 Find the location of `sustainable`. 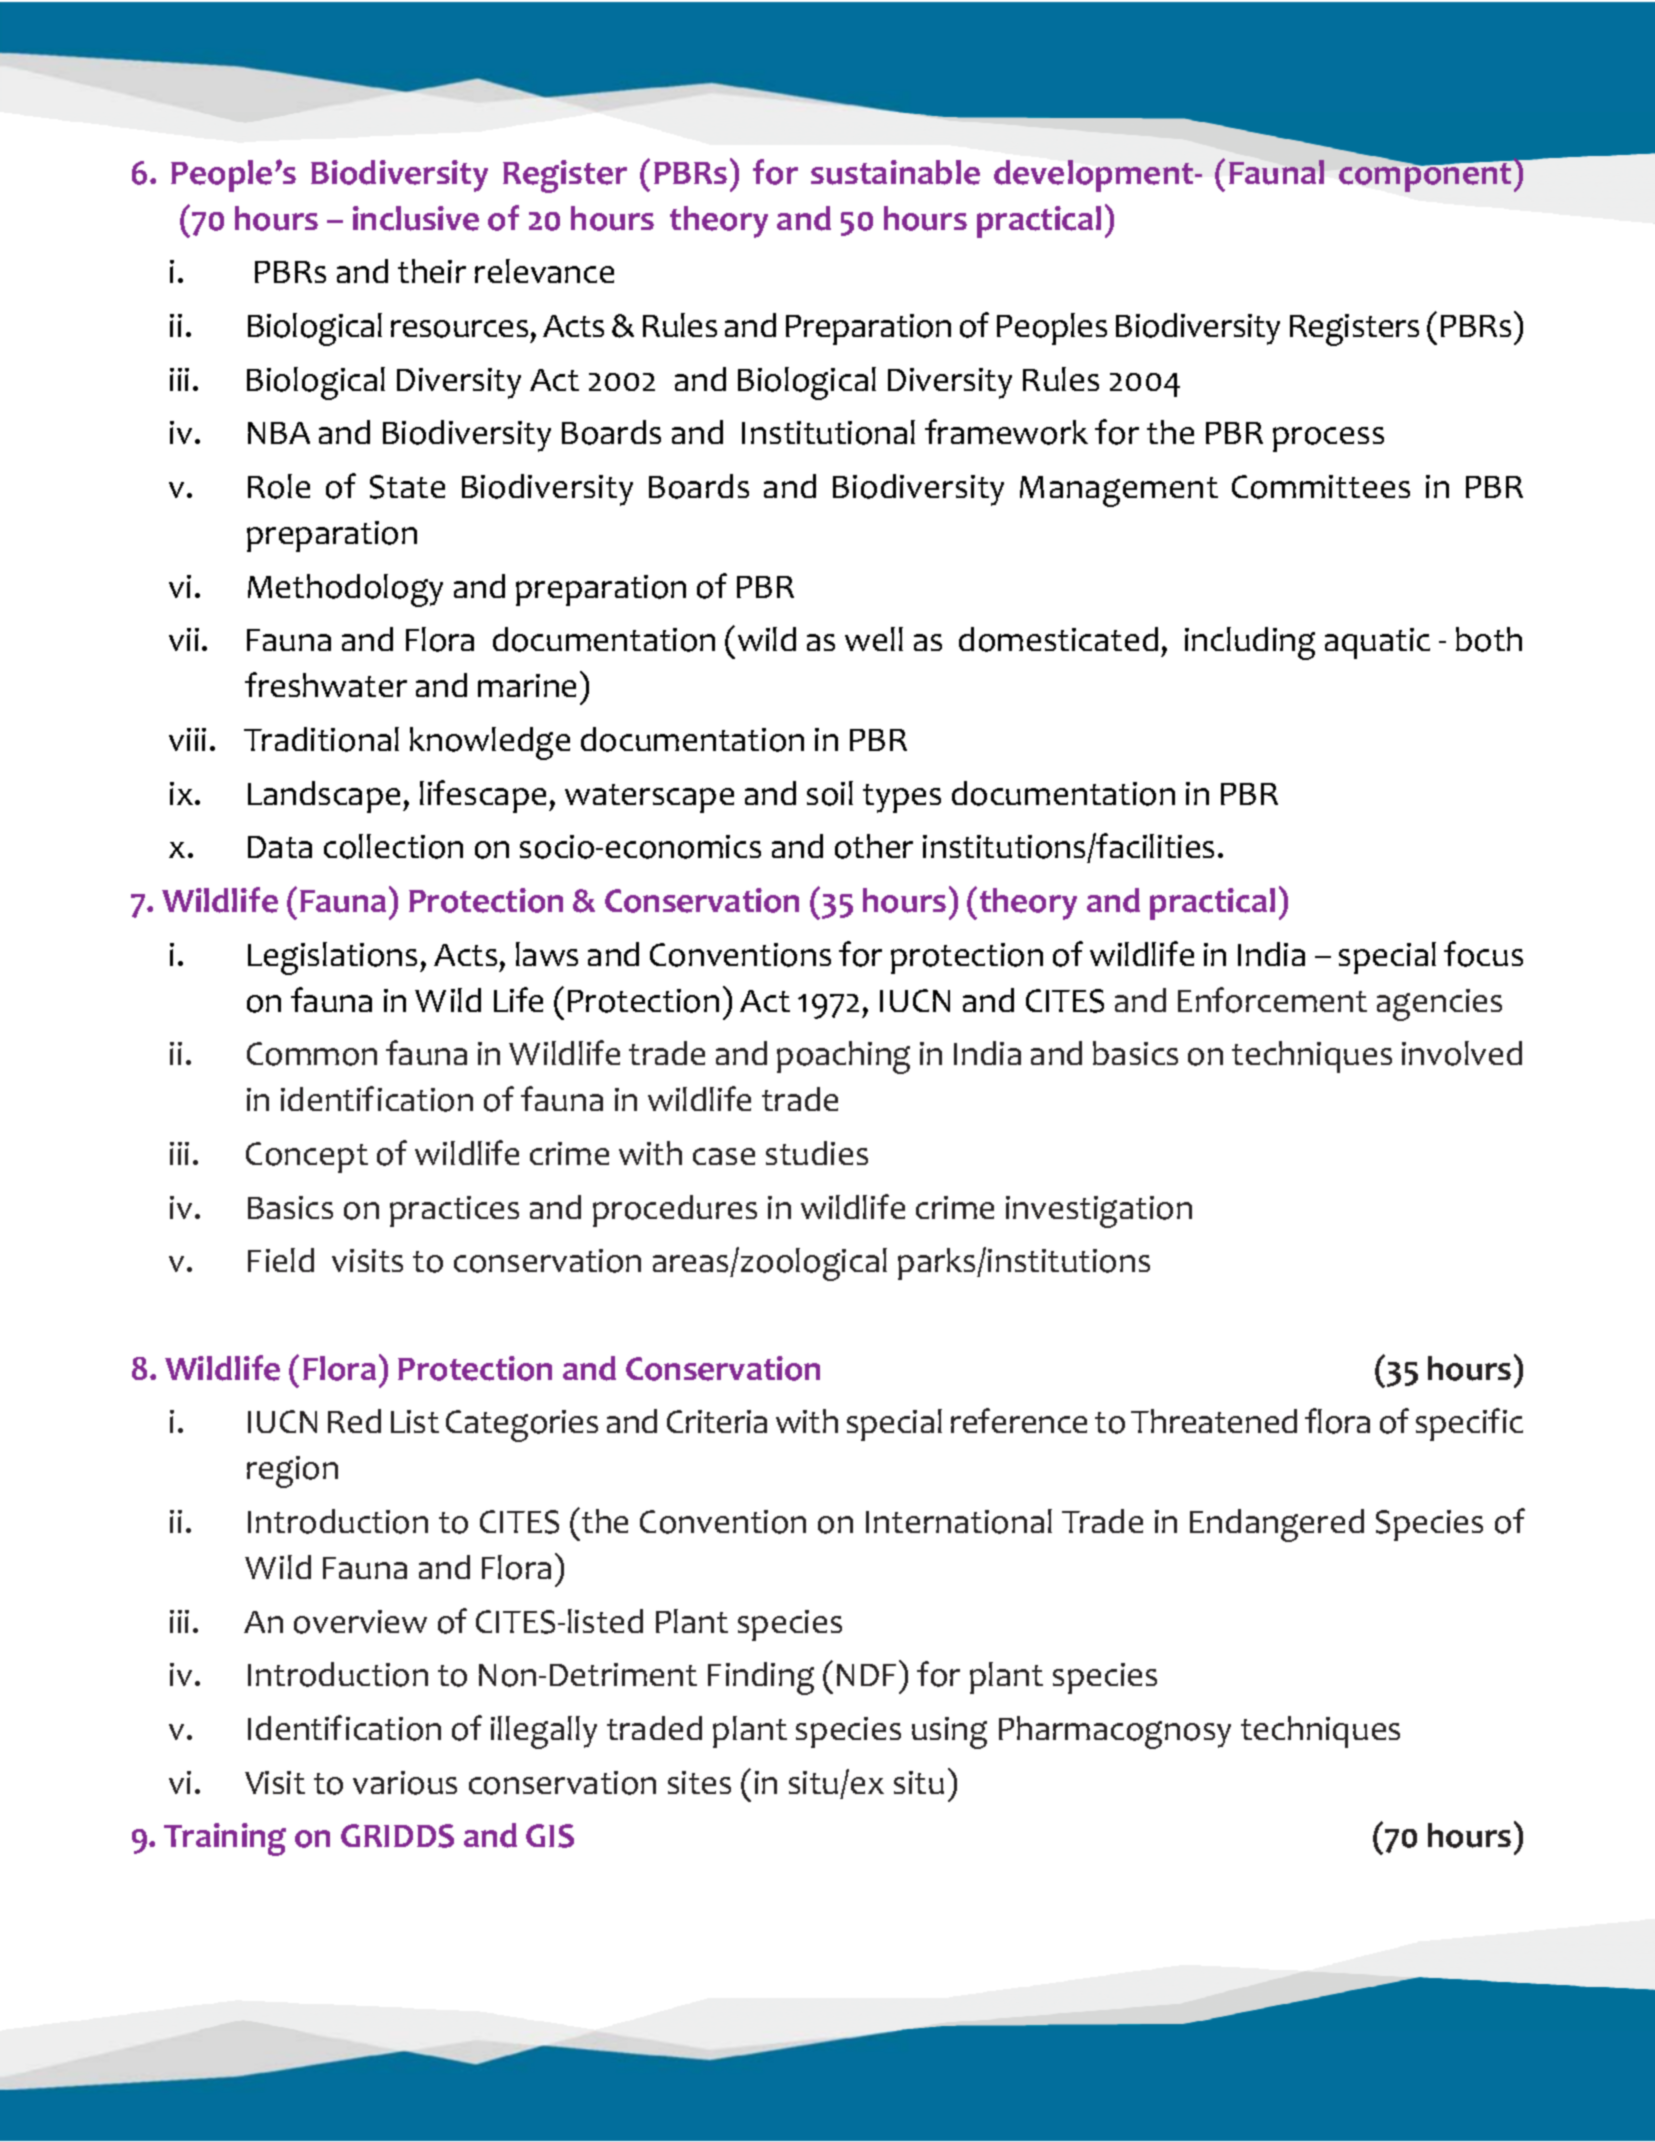

sustainable is located at coordinates (895, 172).
